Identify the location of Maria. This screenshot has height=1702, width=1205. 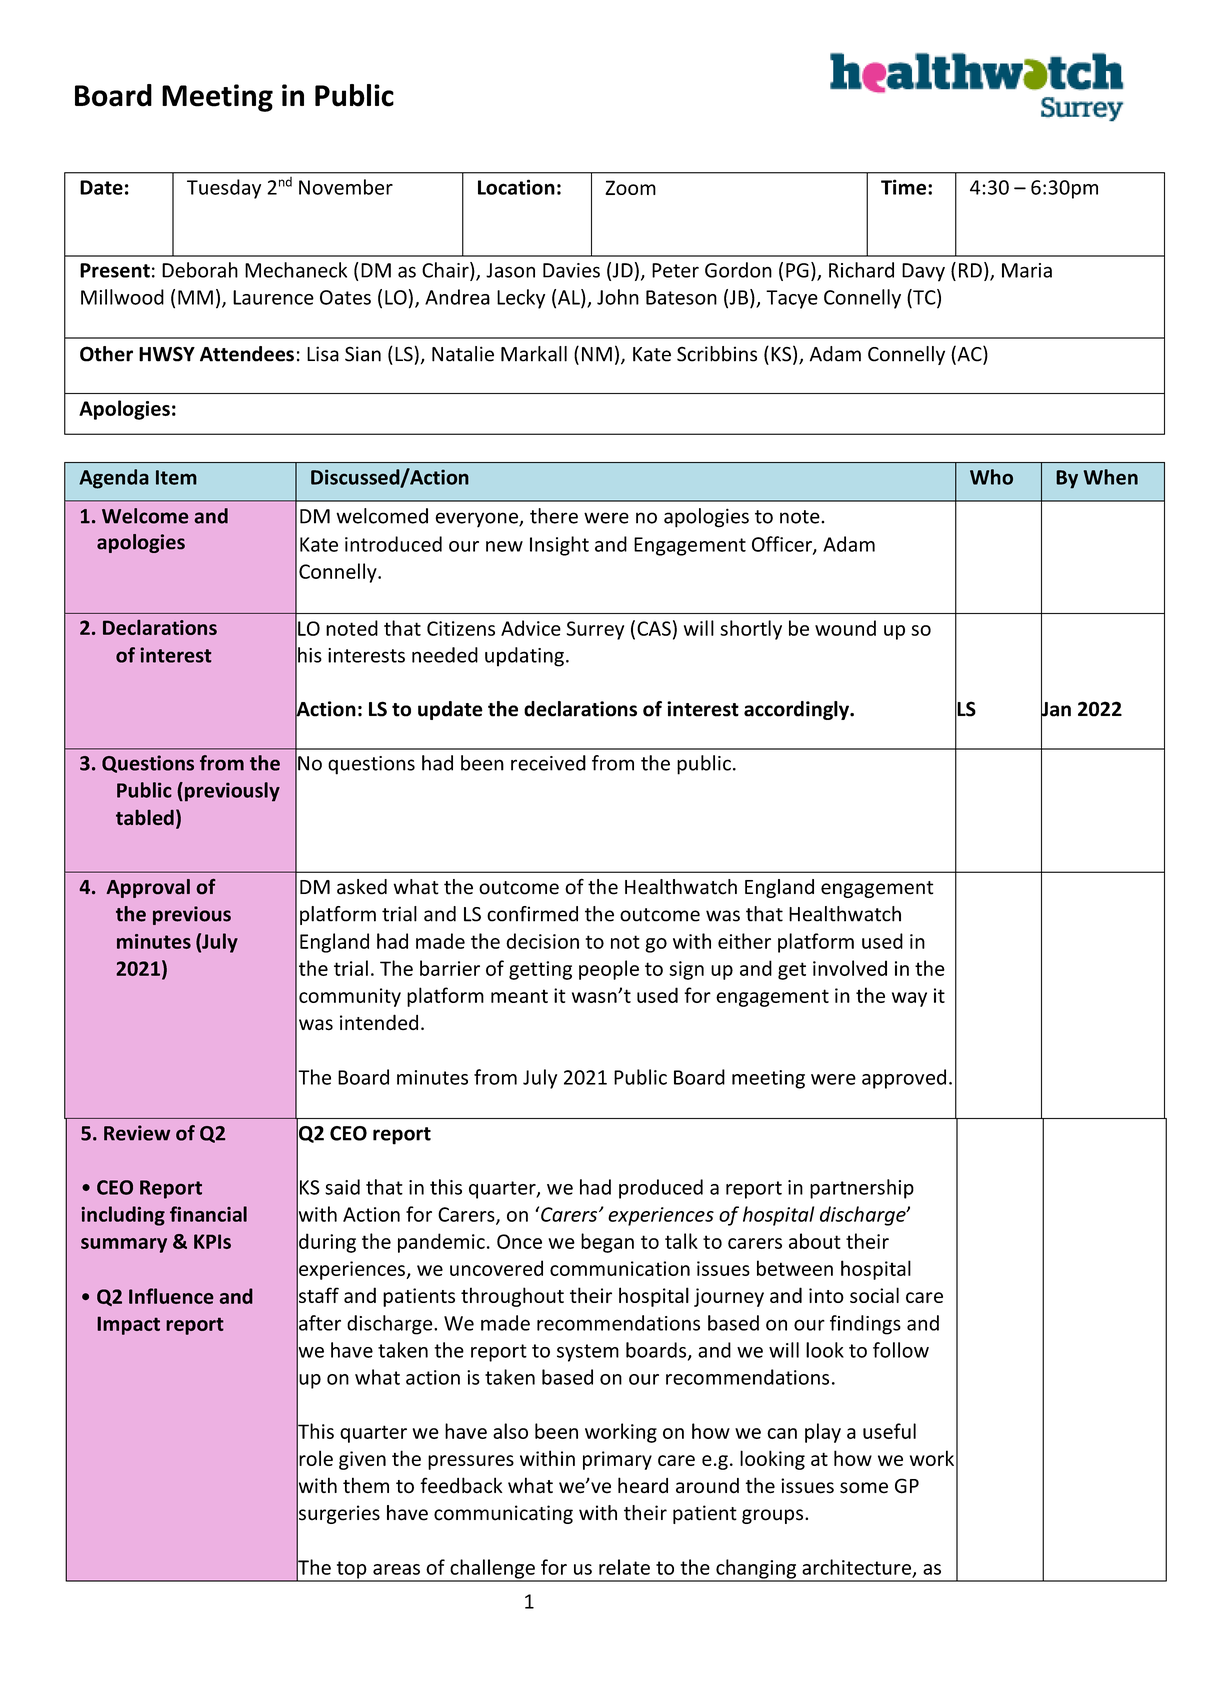
(1027, 270).
